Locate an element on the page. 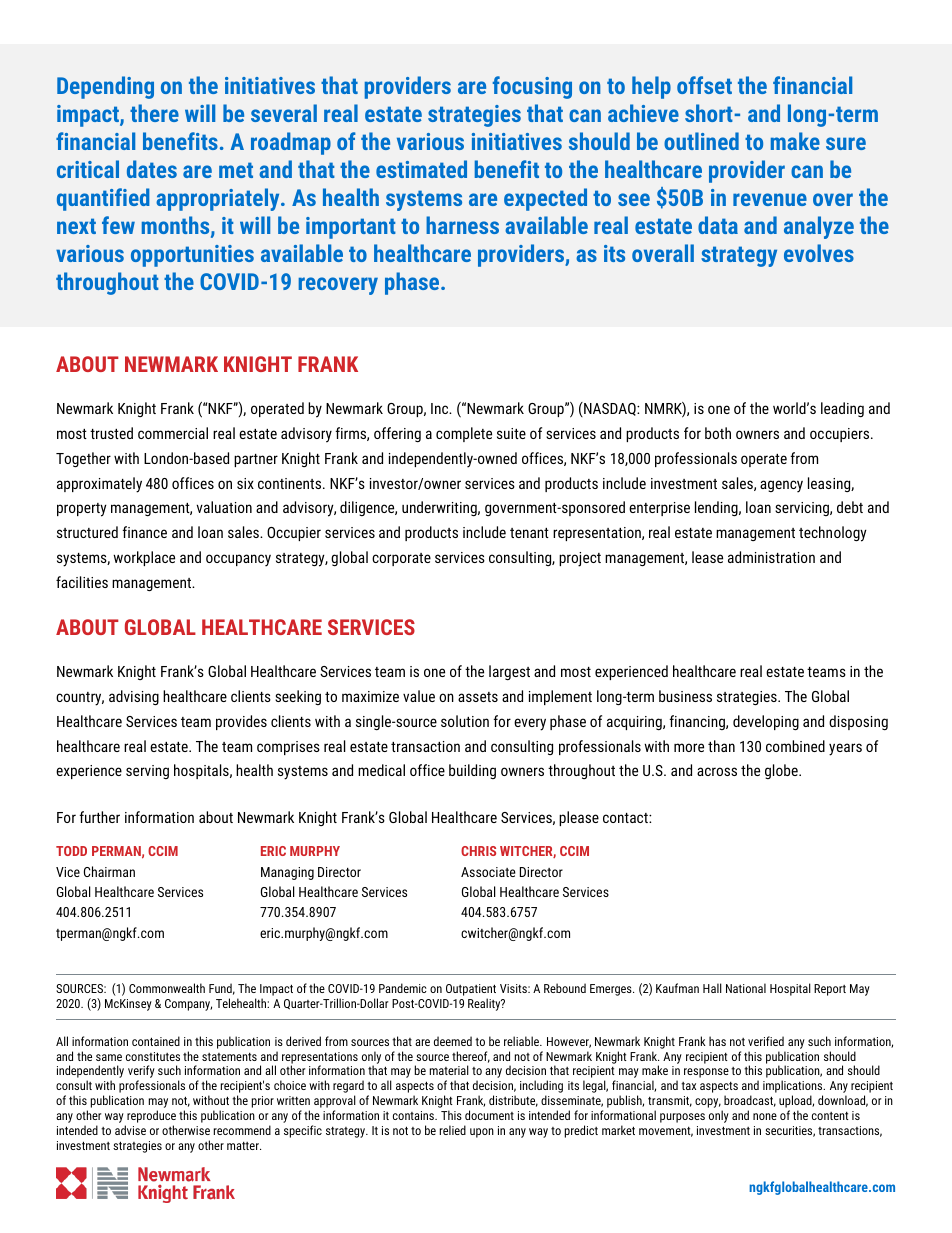 The width and height of the document is (952, 1233). tenant is located at coordinates (529, 533).
